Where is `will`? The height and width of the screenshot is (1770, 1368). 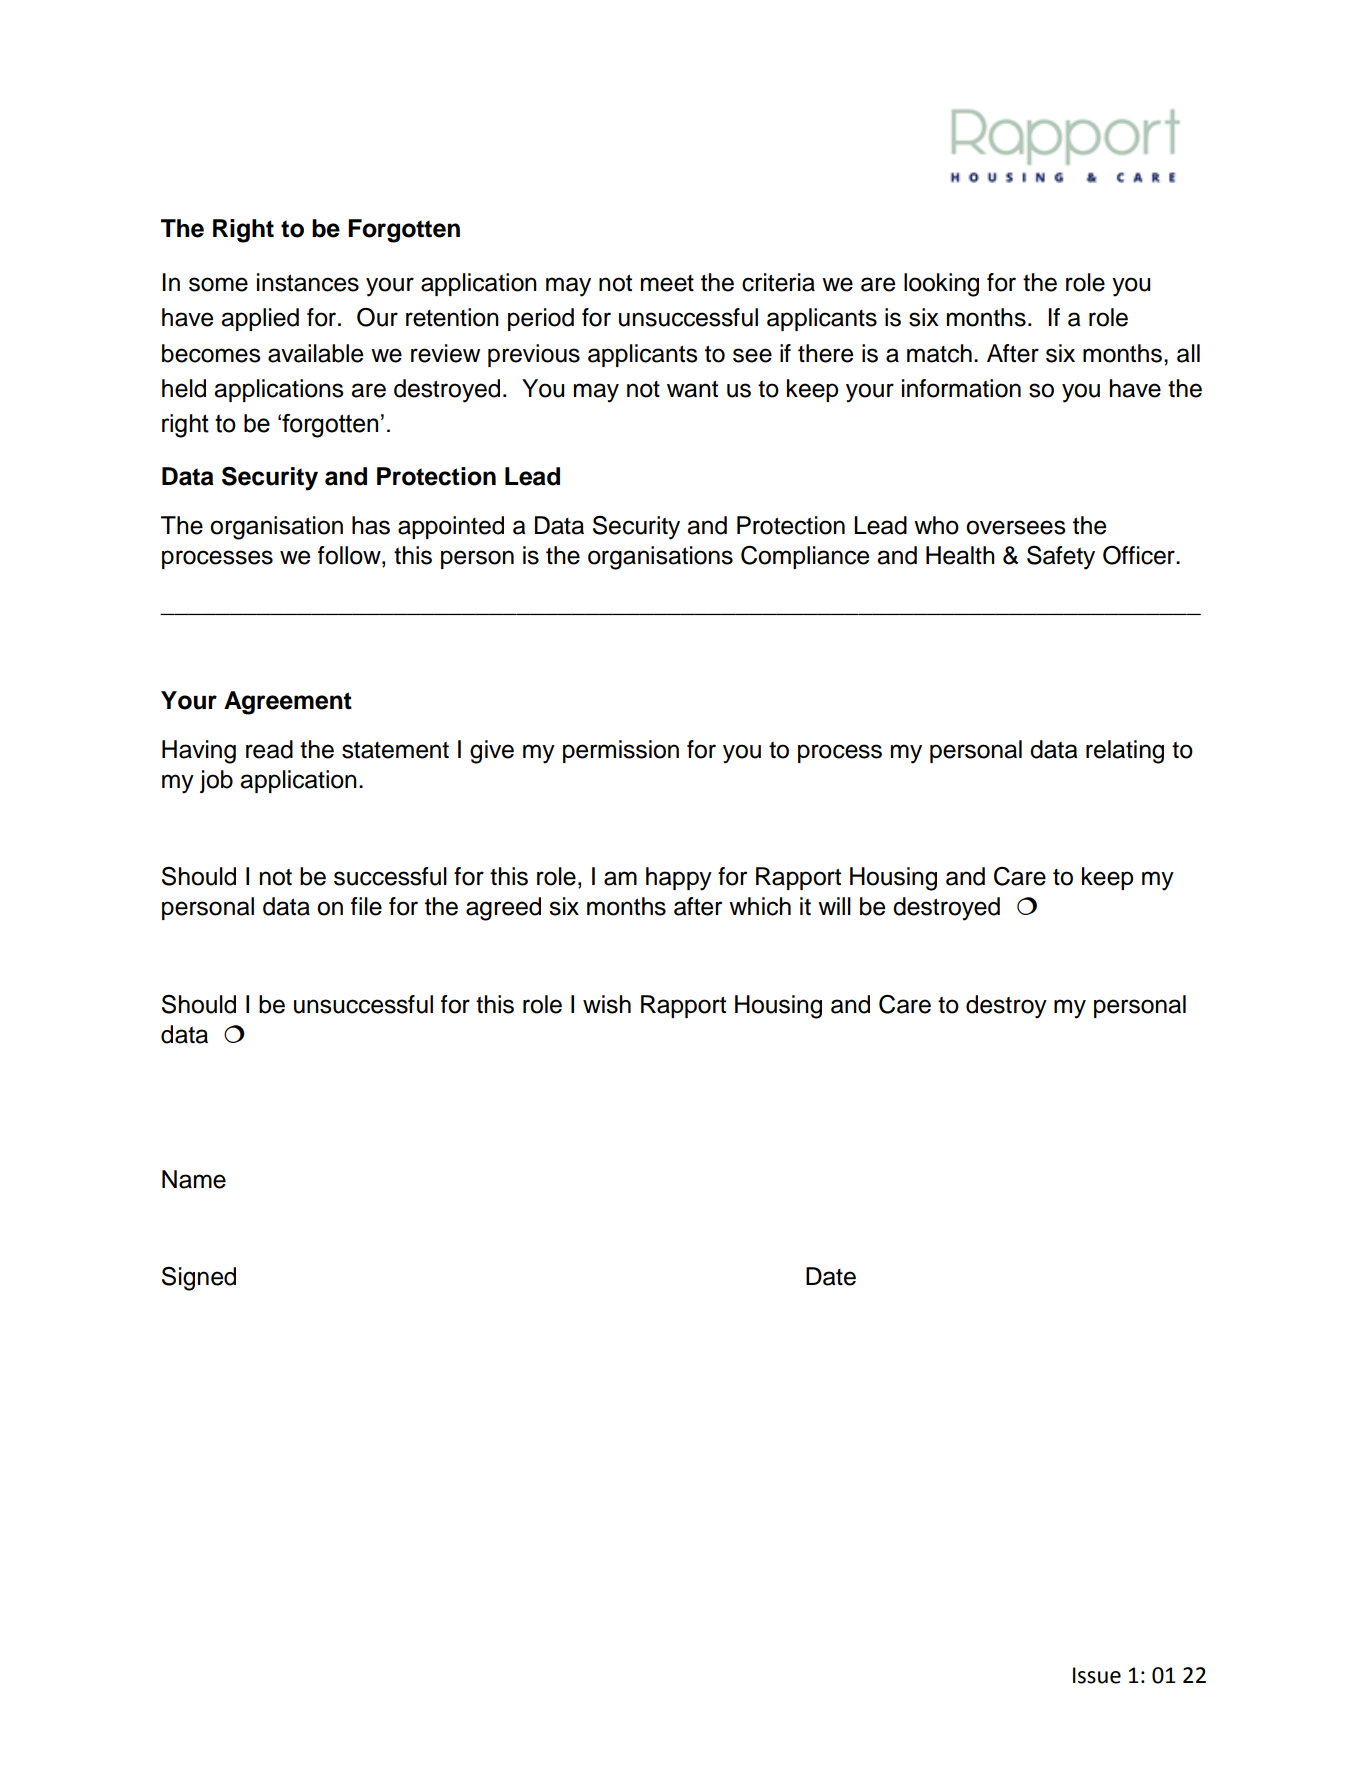
will is located at coordinates (834, 906).
